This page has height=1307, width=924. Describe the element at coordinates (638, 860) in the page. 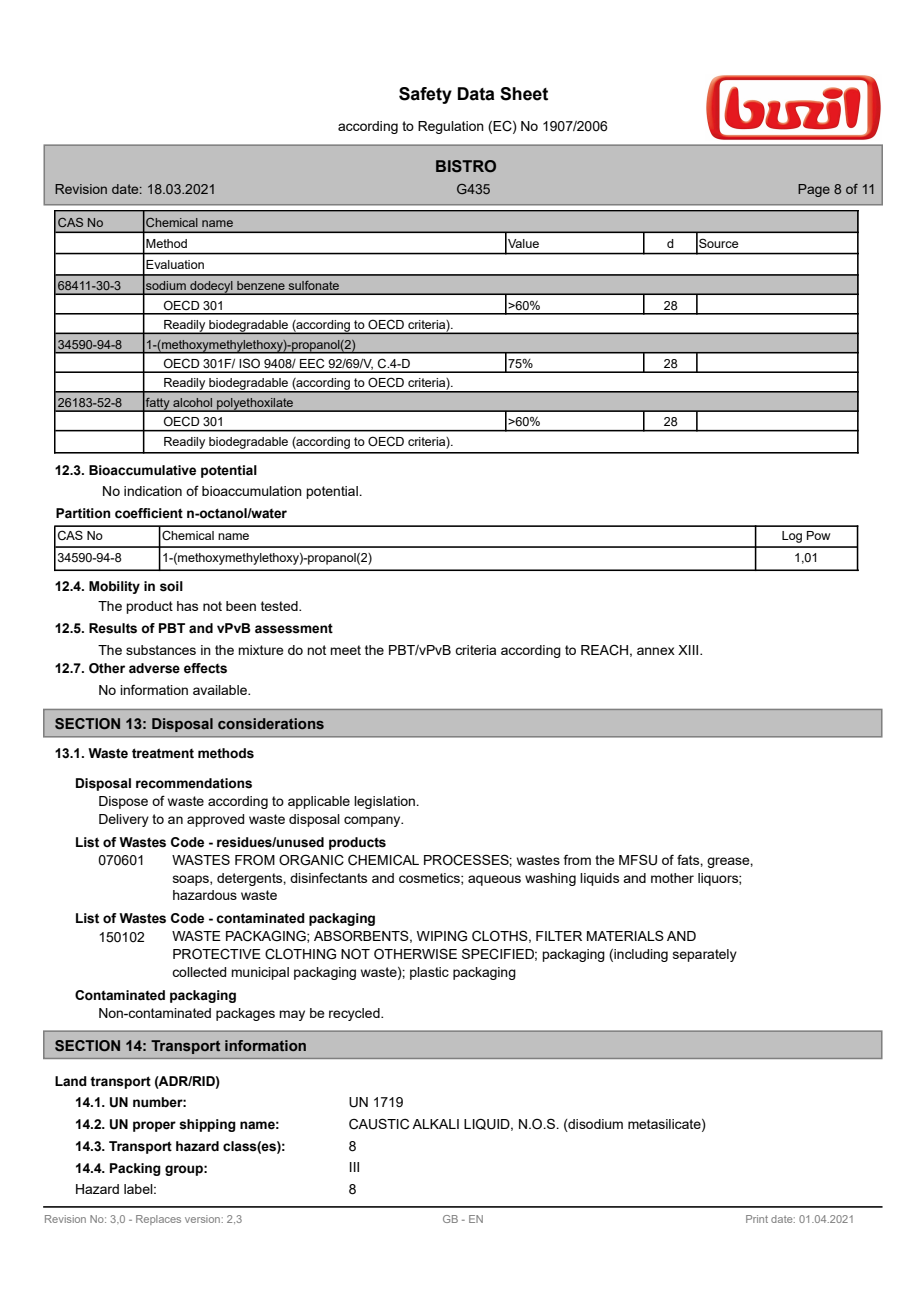

I see `MFSU` at that location.
